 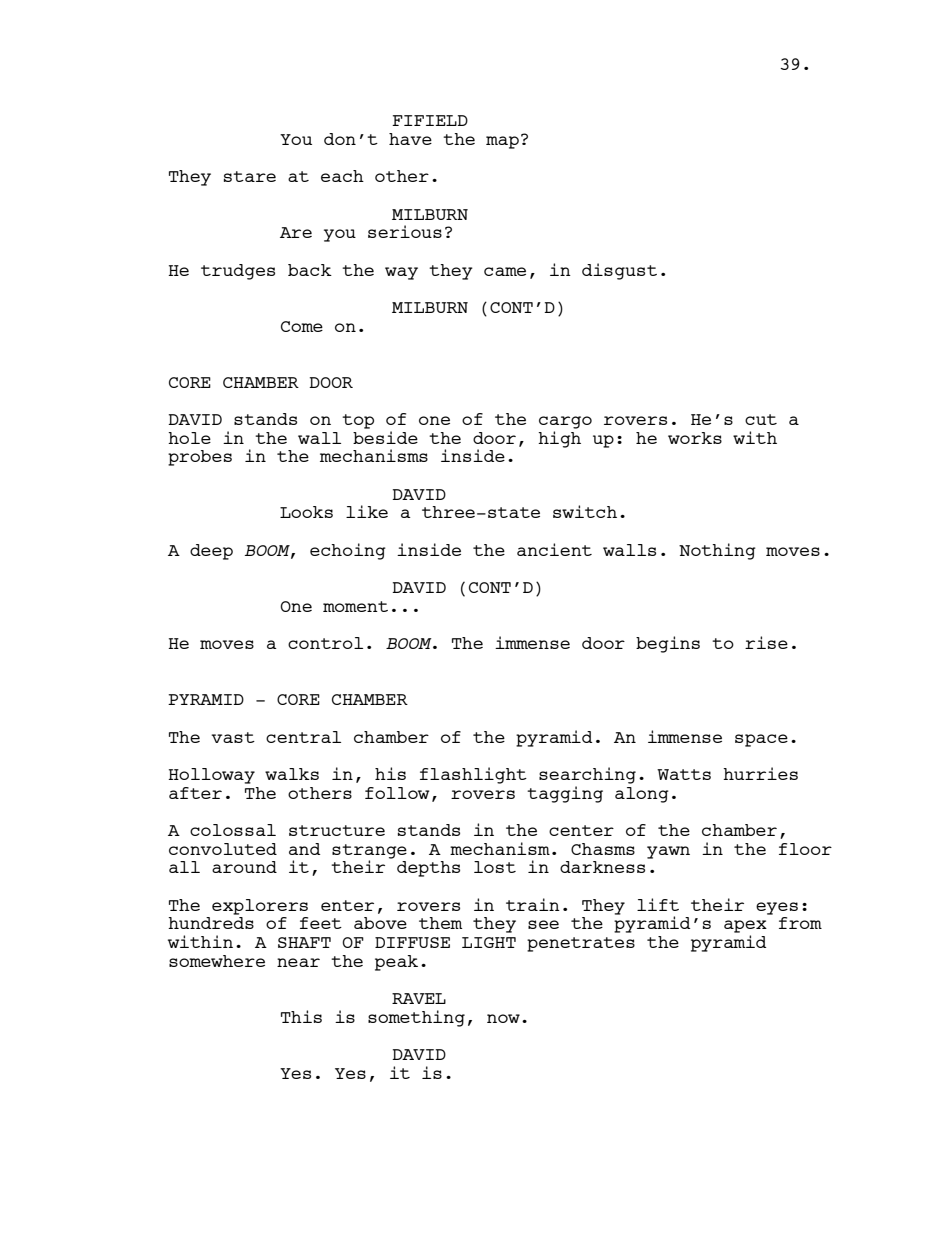 What do you see at coordinates (761, 419) in the image?
I see `cut` at bounding box center [761, 419].
